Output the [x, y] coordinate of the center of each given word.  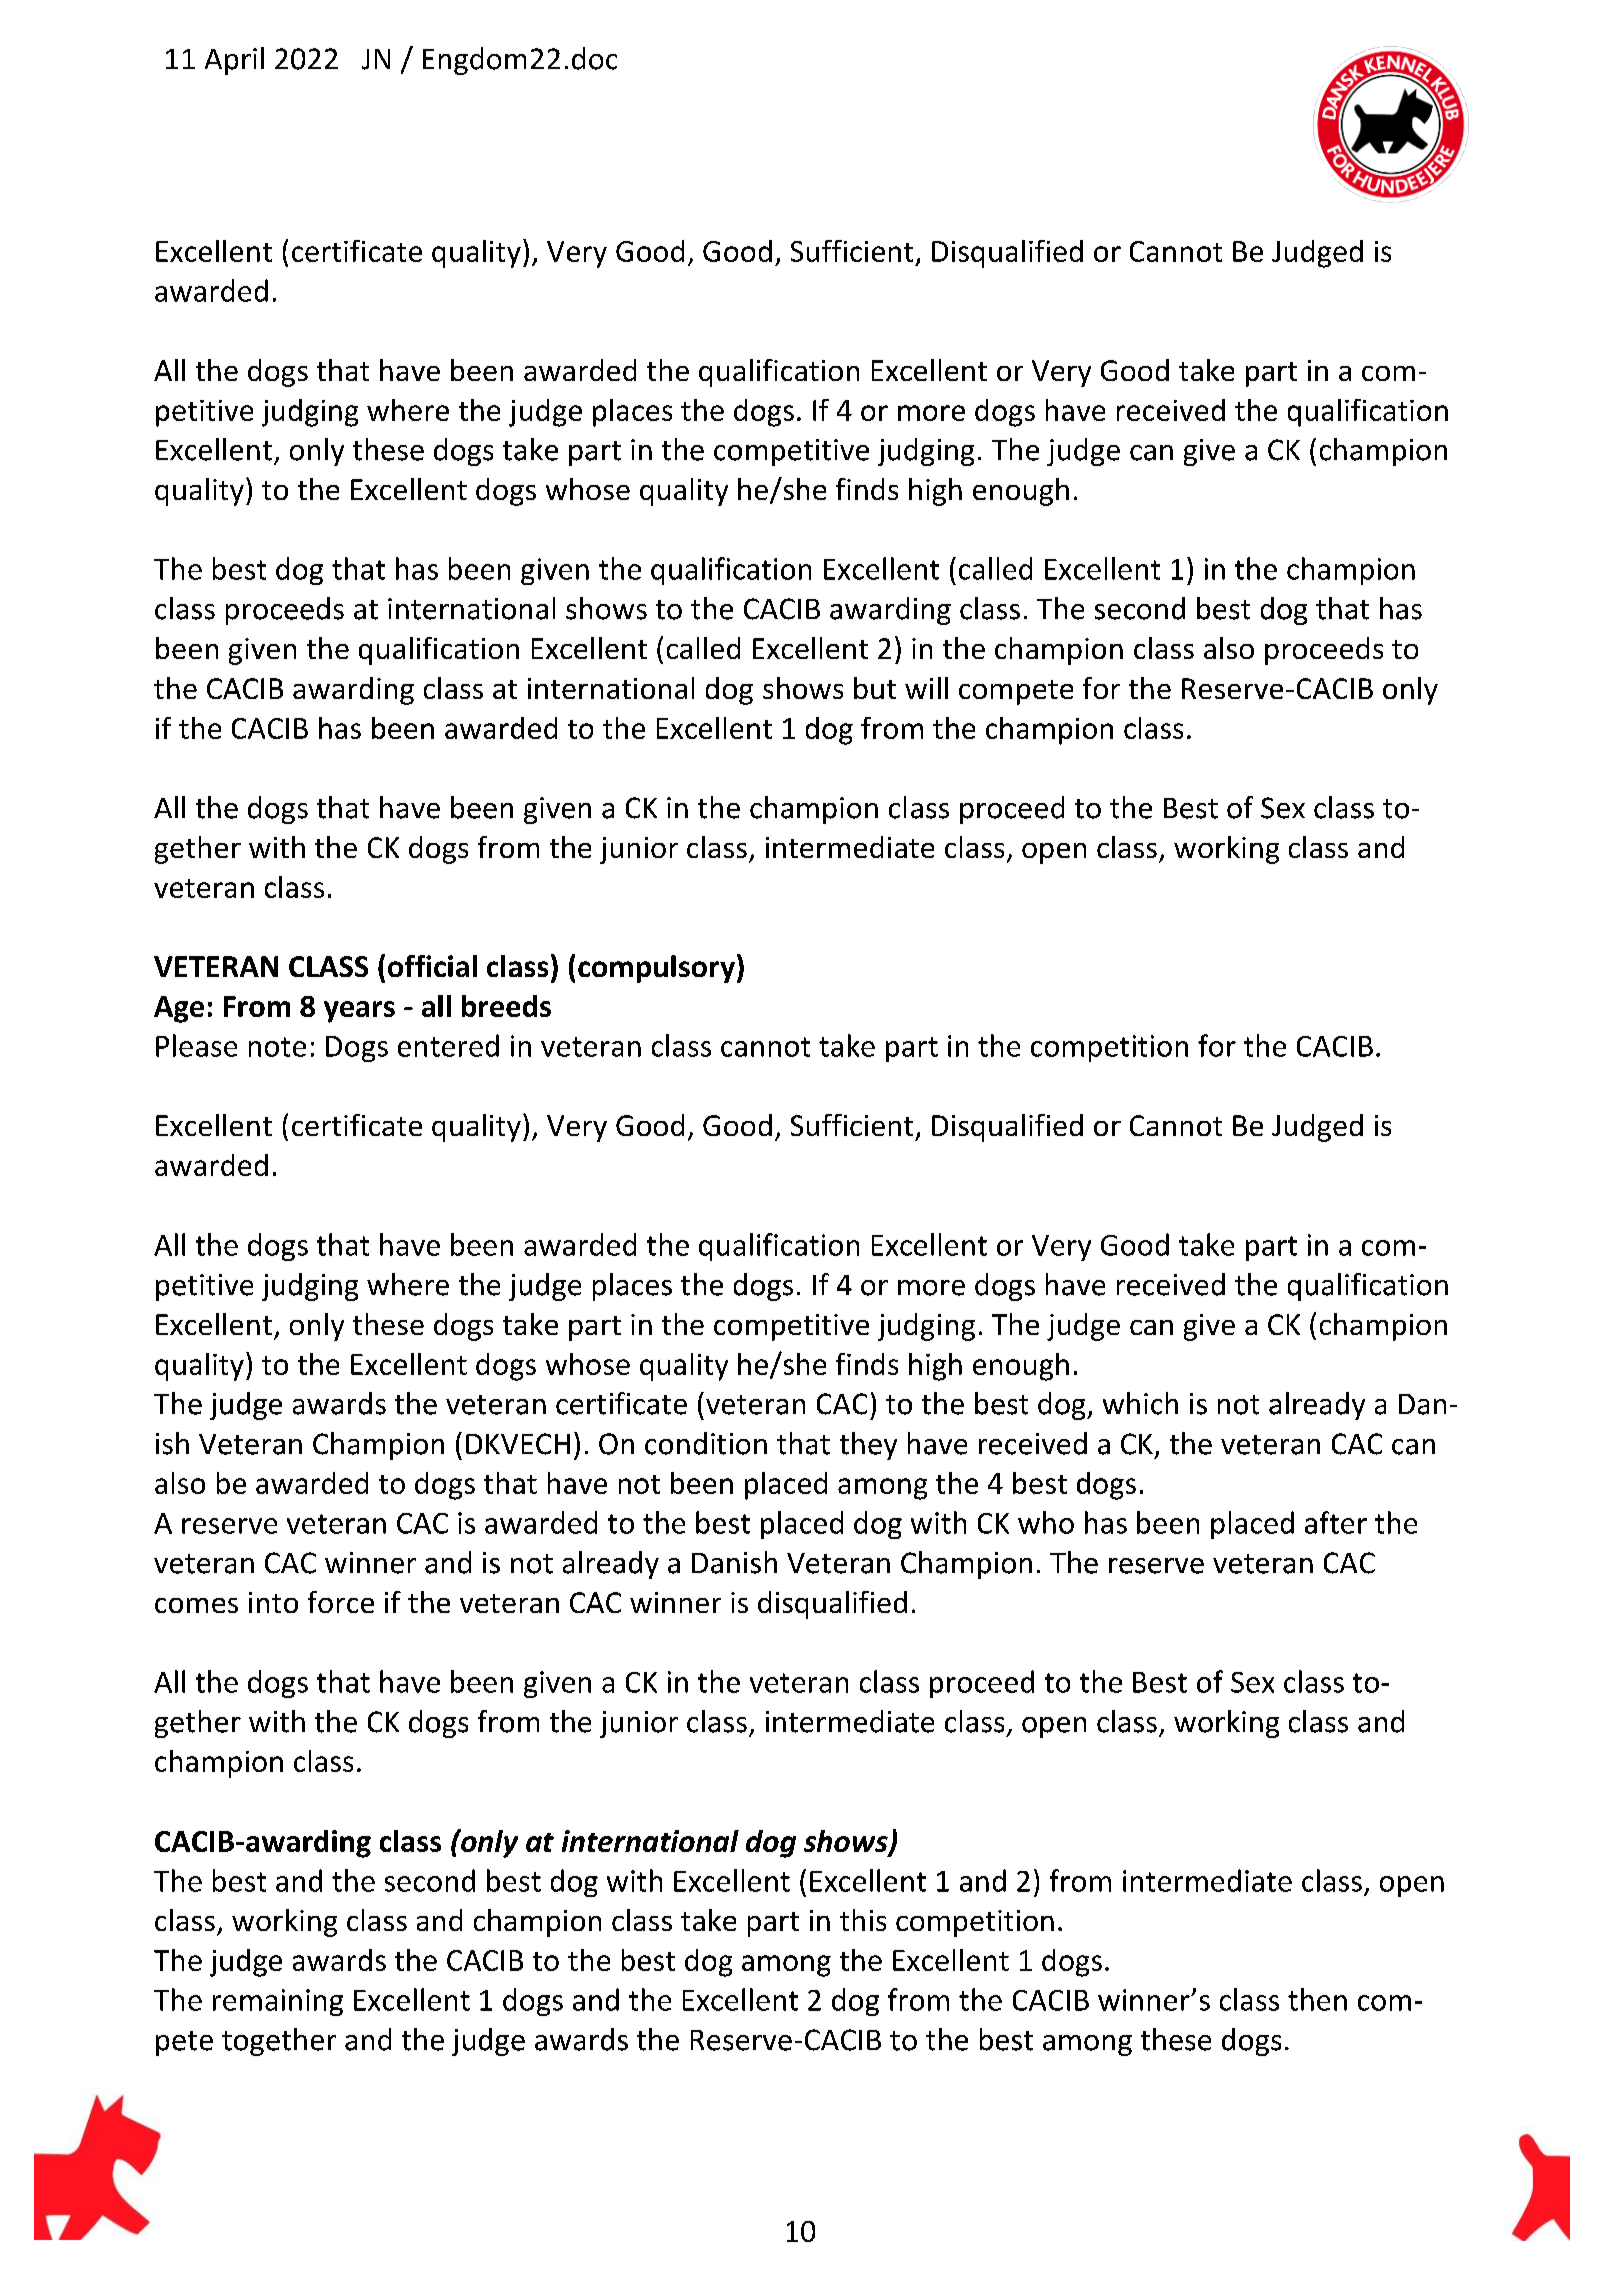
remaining [278, 2002]
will [926, 688]
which [1140, 1403]
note [277, 1047]
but [875, 688]
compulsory [656, 969]
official [432, 966]
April [234, 61]
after [1336, 1522]
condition [706, 1443]
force [341, 1602]
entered [448, 1045]
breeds [506, 1006]
